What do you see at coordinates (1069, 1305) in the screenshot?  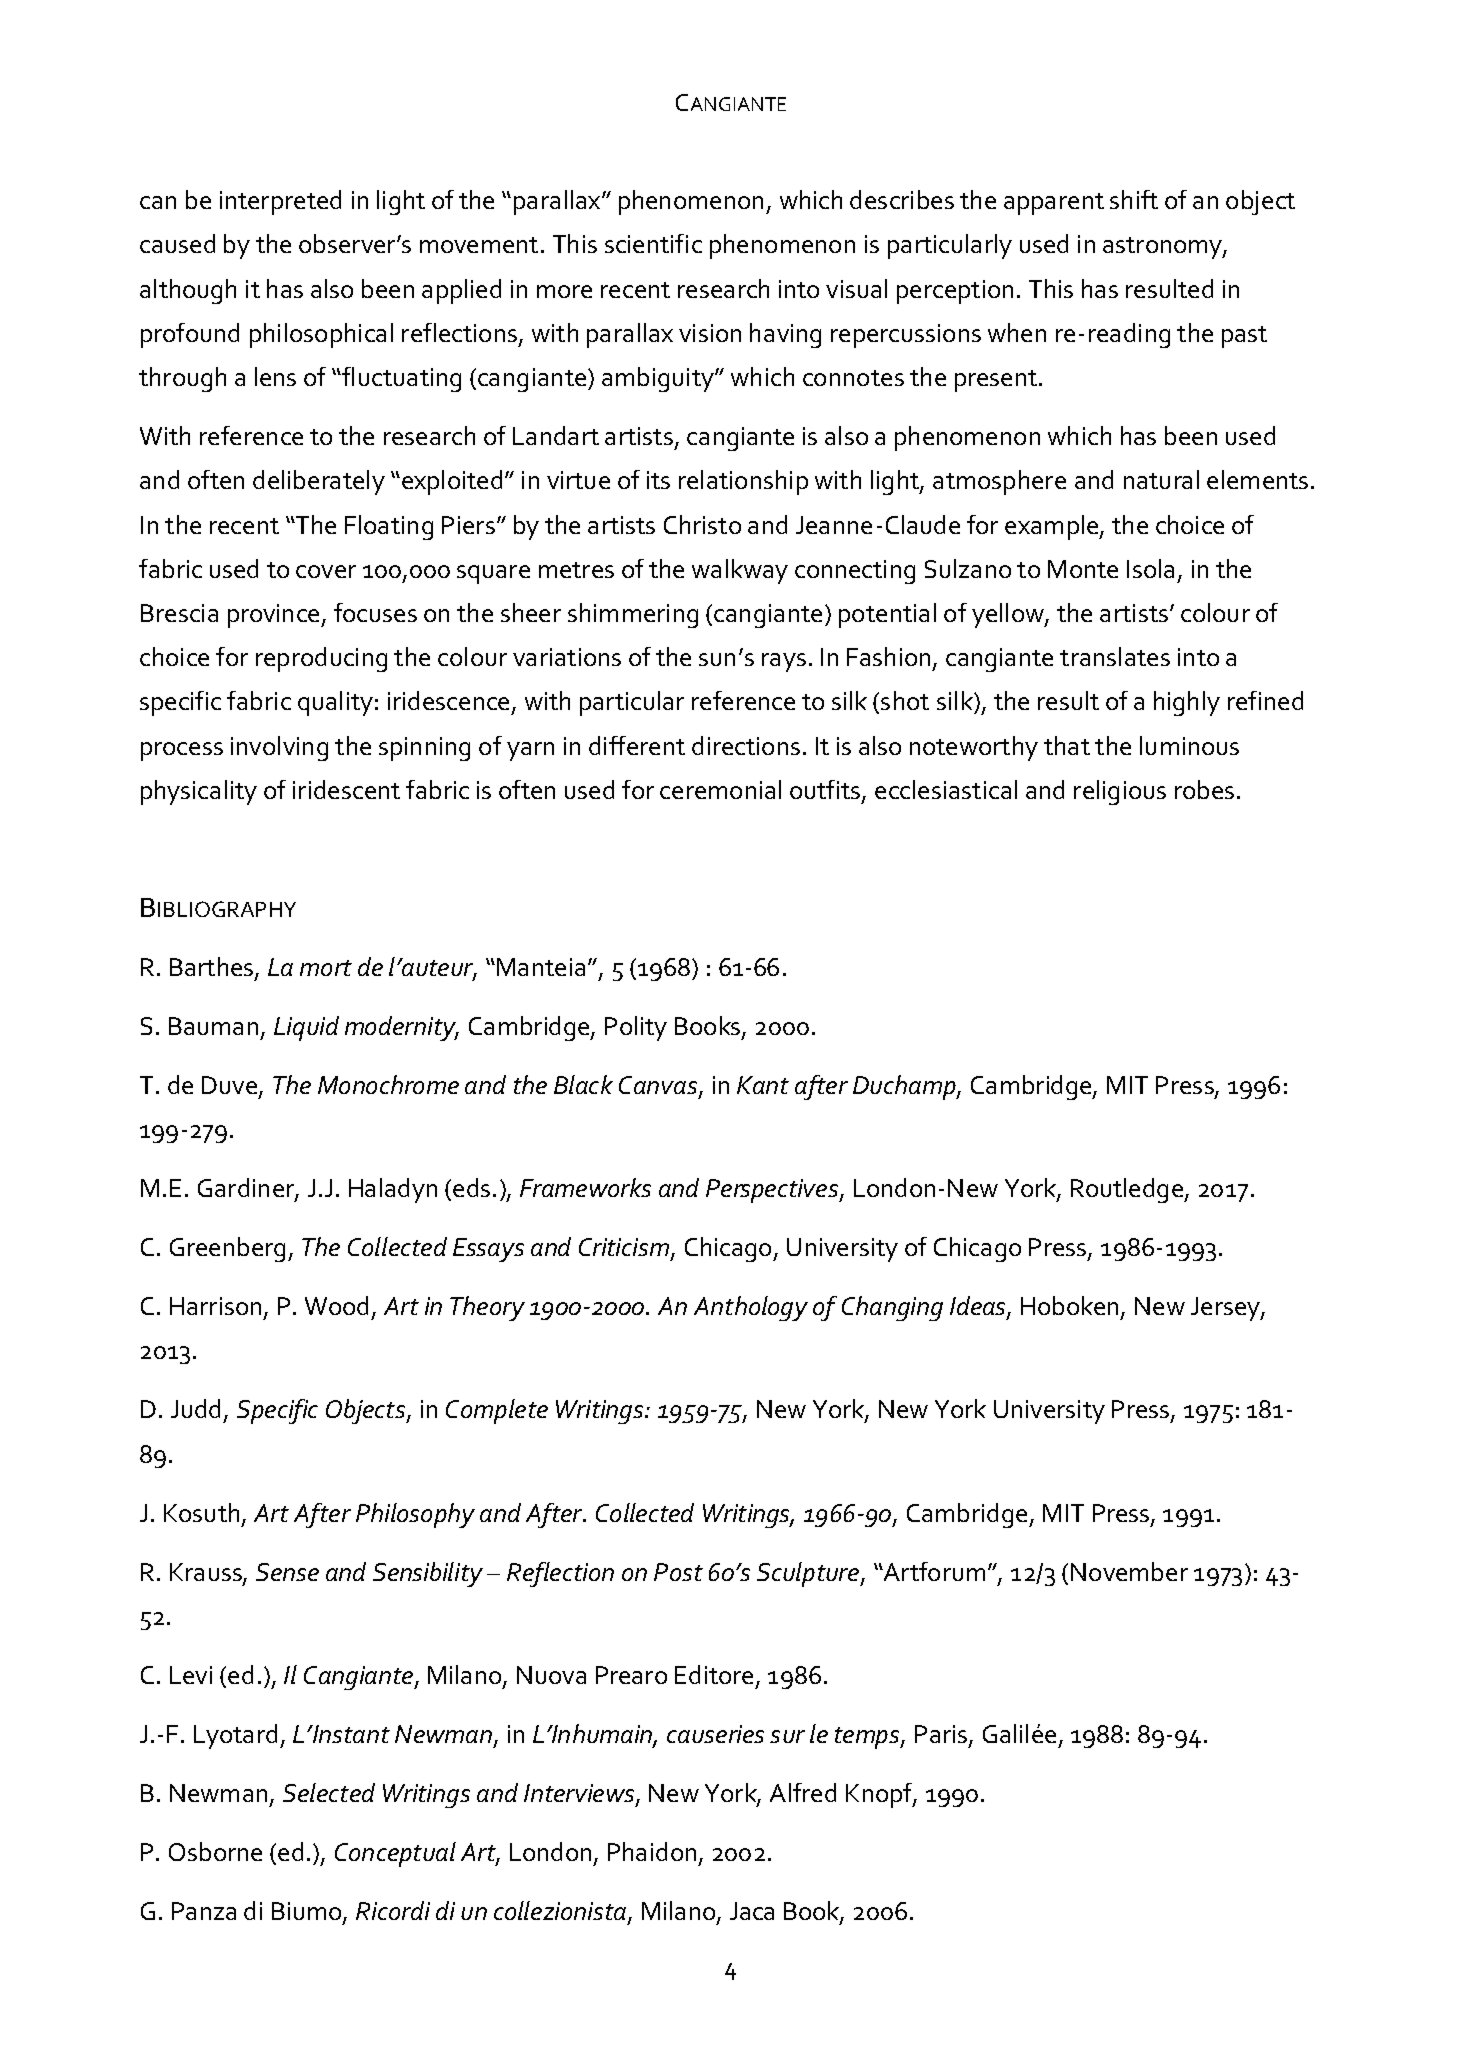 I see `Hoboken` at bounding box center [1069, 1305].
